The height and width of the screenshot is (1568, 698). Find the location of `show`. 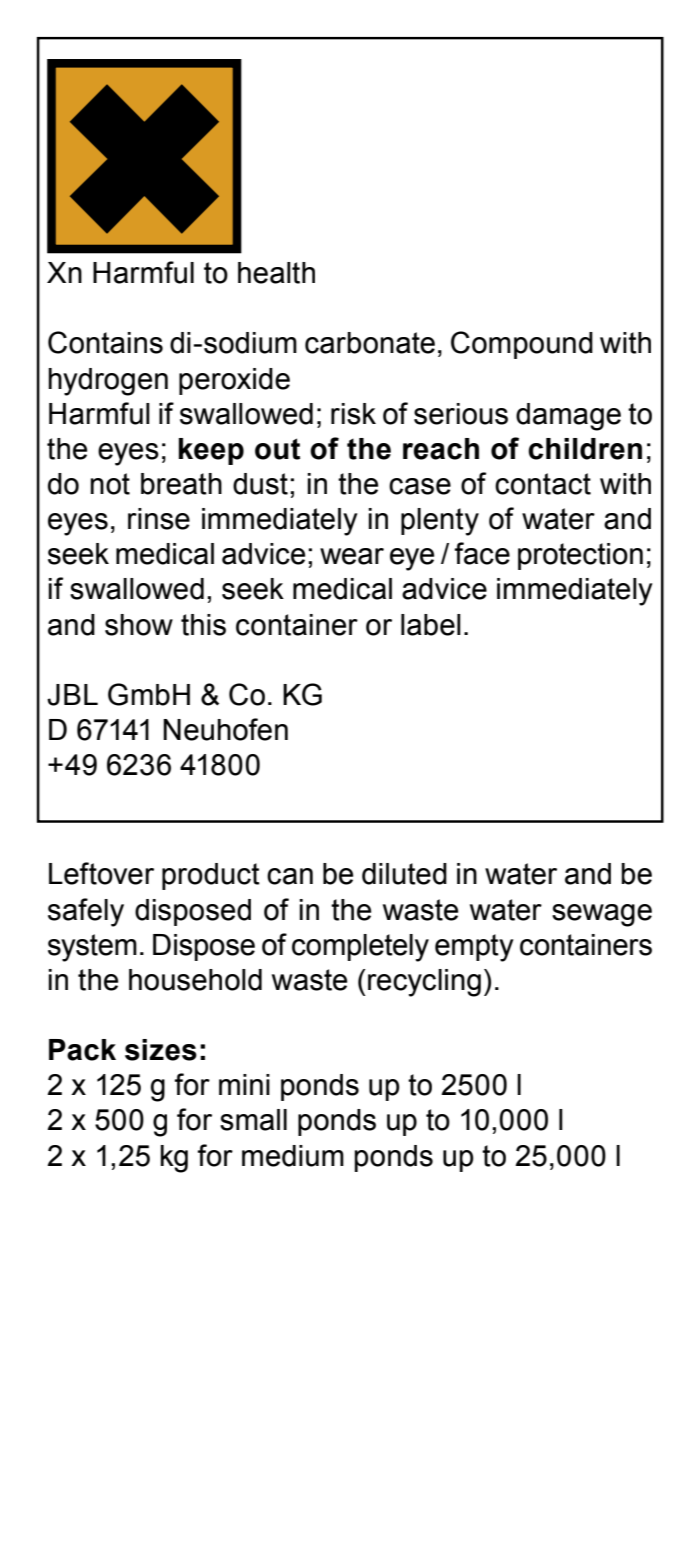

show is located at coordinates (139, 625).
